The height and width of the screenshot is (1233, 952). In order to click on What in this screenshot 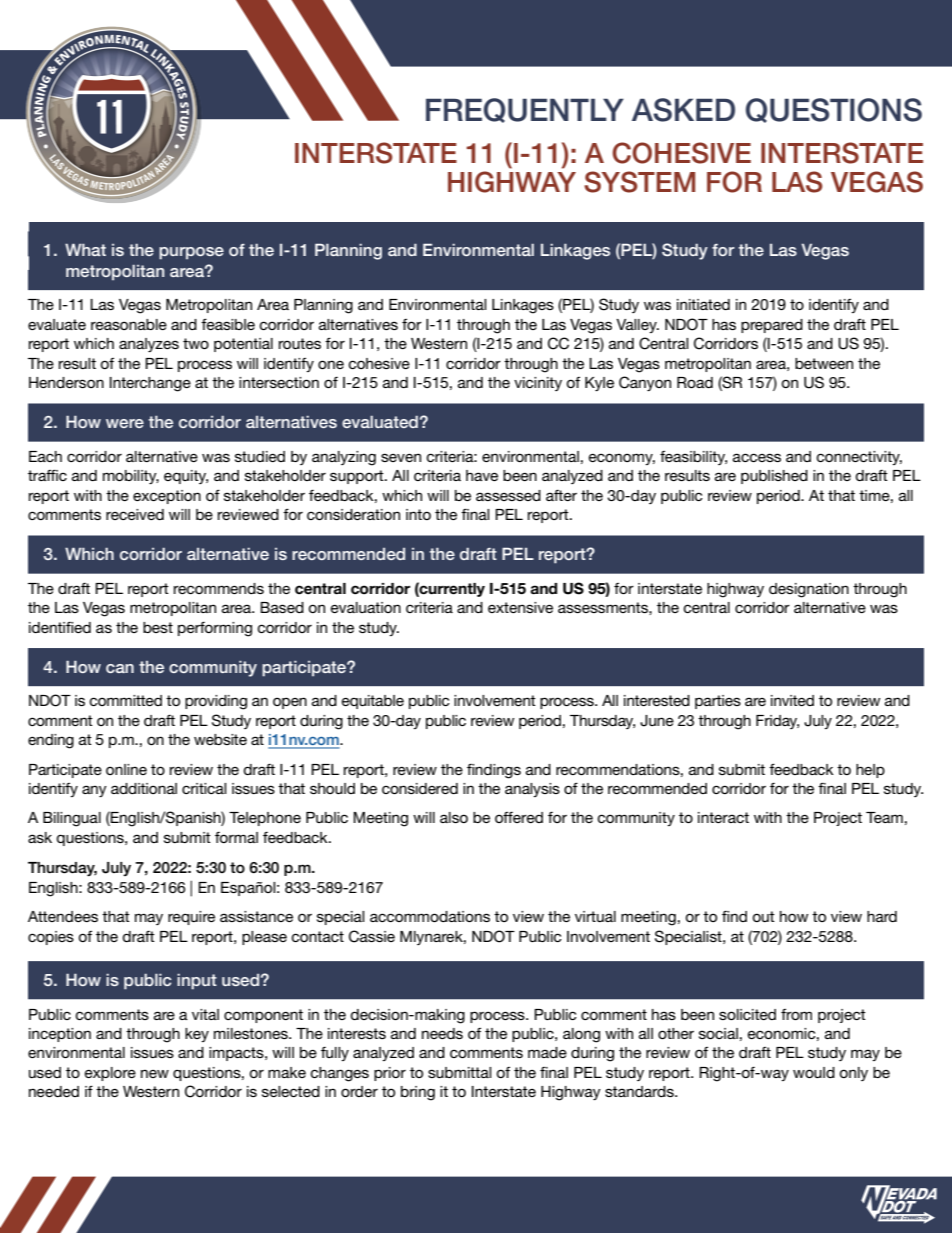, I will do `click(85, 250)`.
